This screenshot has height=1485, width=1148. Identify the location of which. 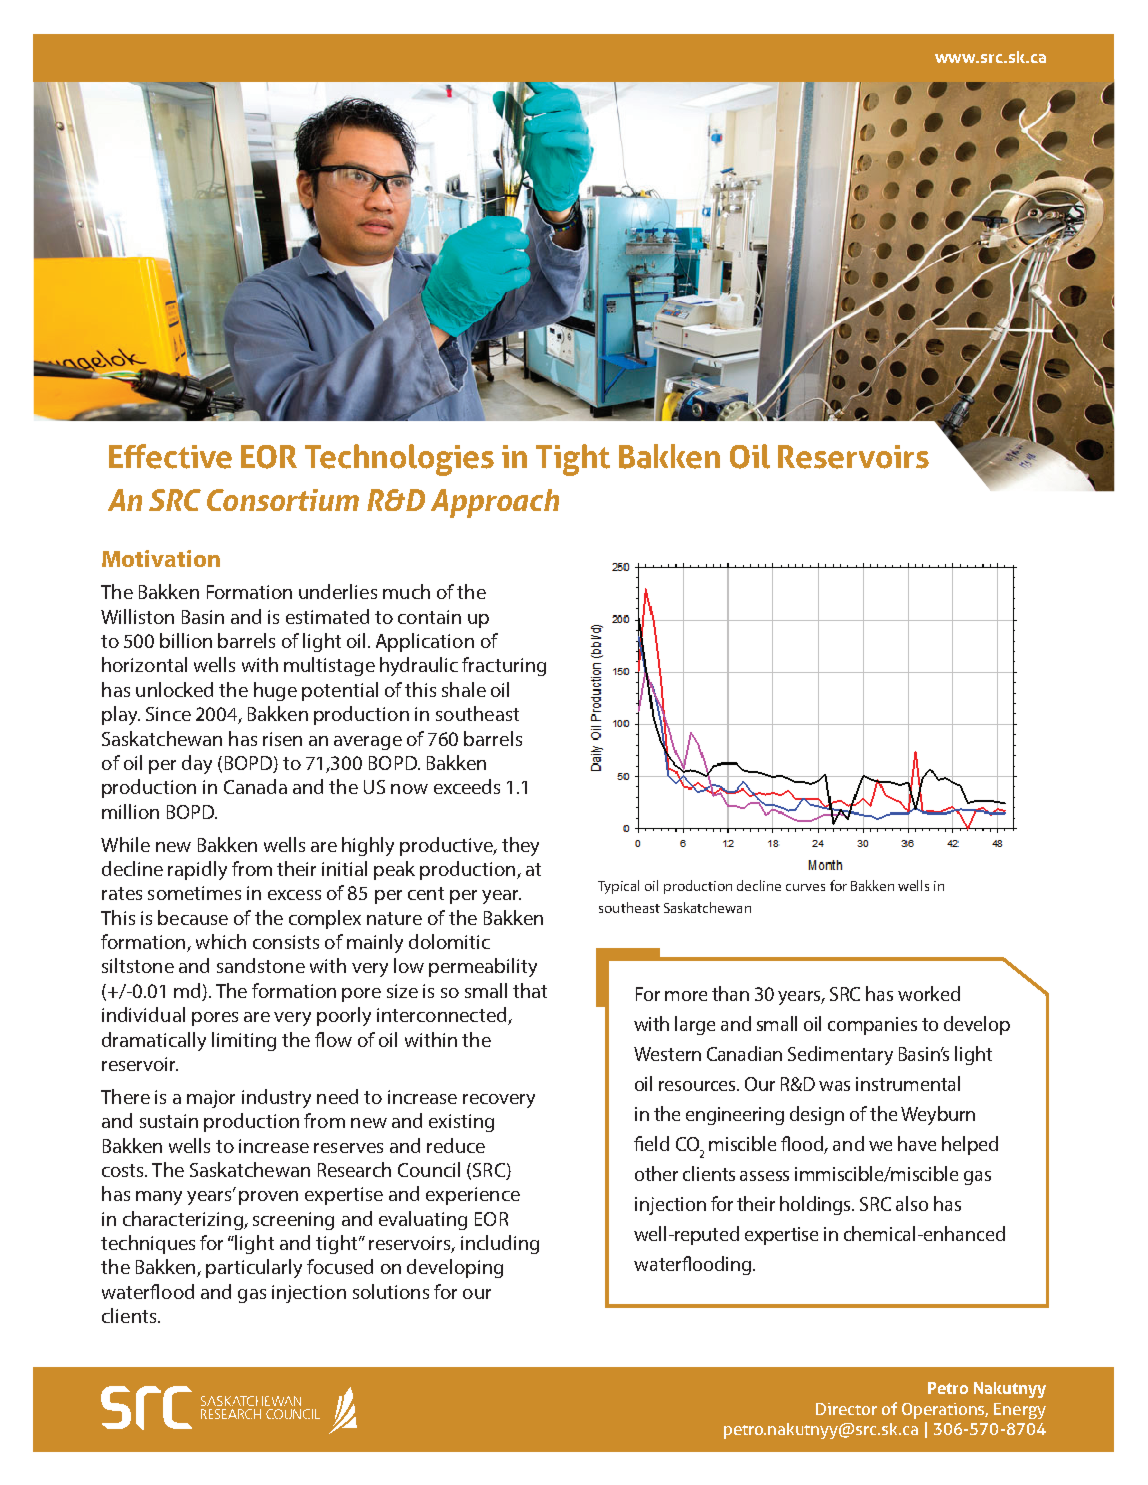
(221, 941).
